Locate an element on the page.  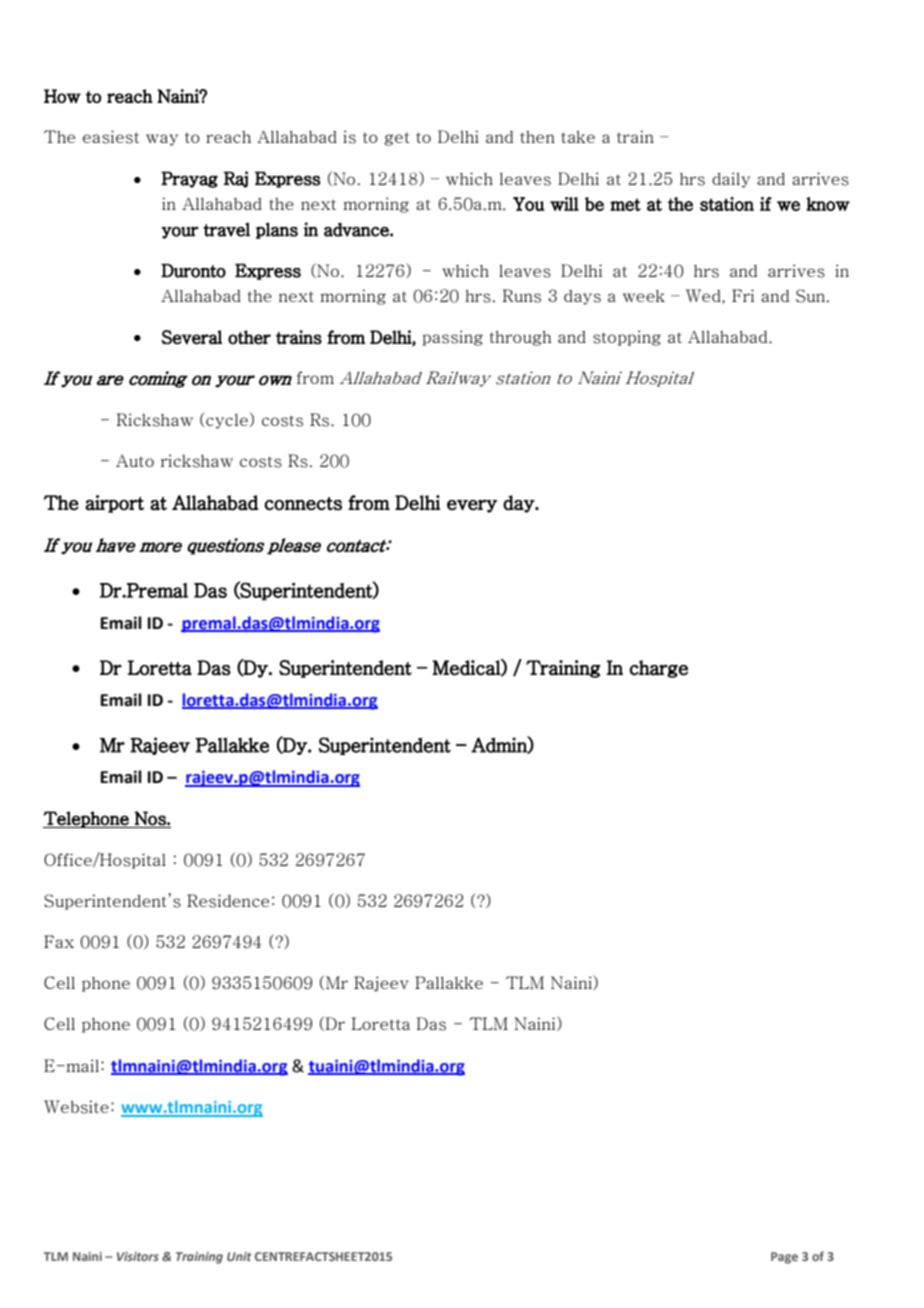
get is located at coordinates (396, 139).
